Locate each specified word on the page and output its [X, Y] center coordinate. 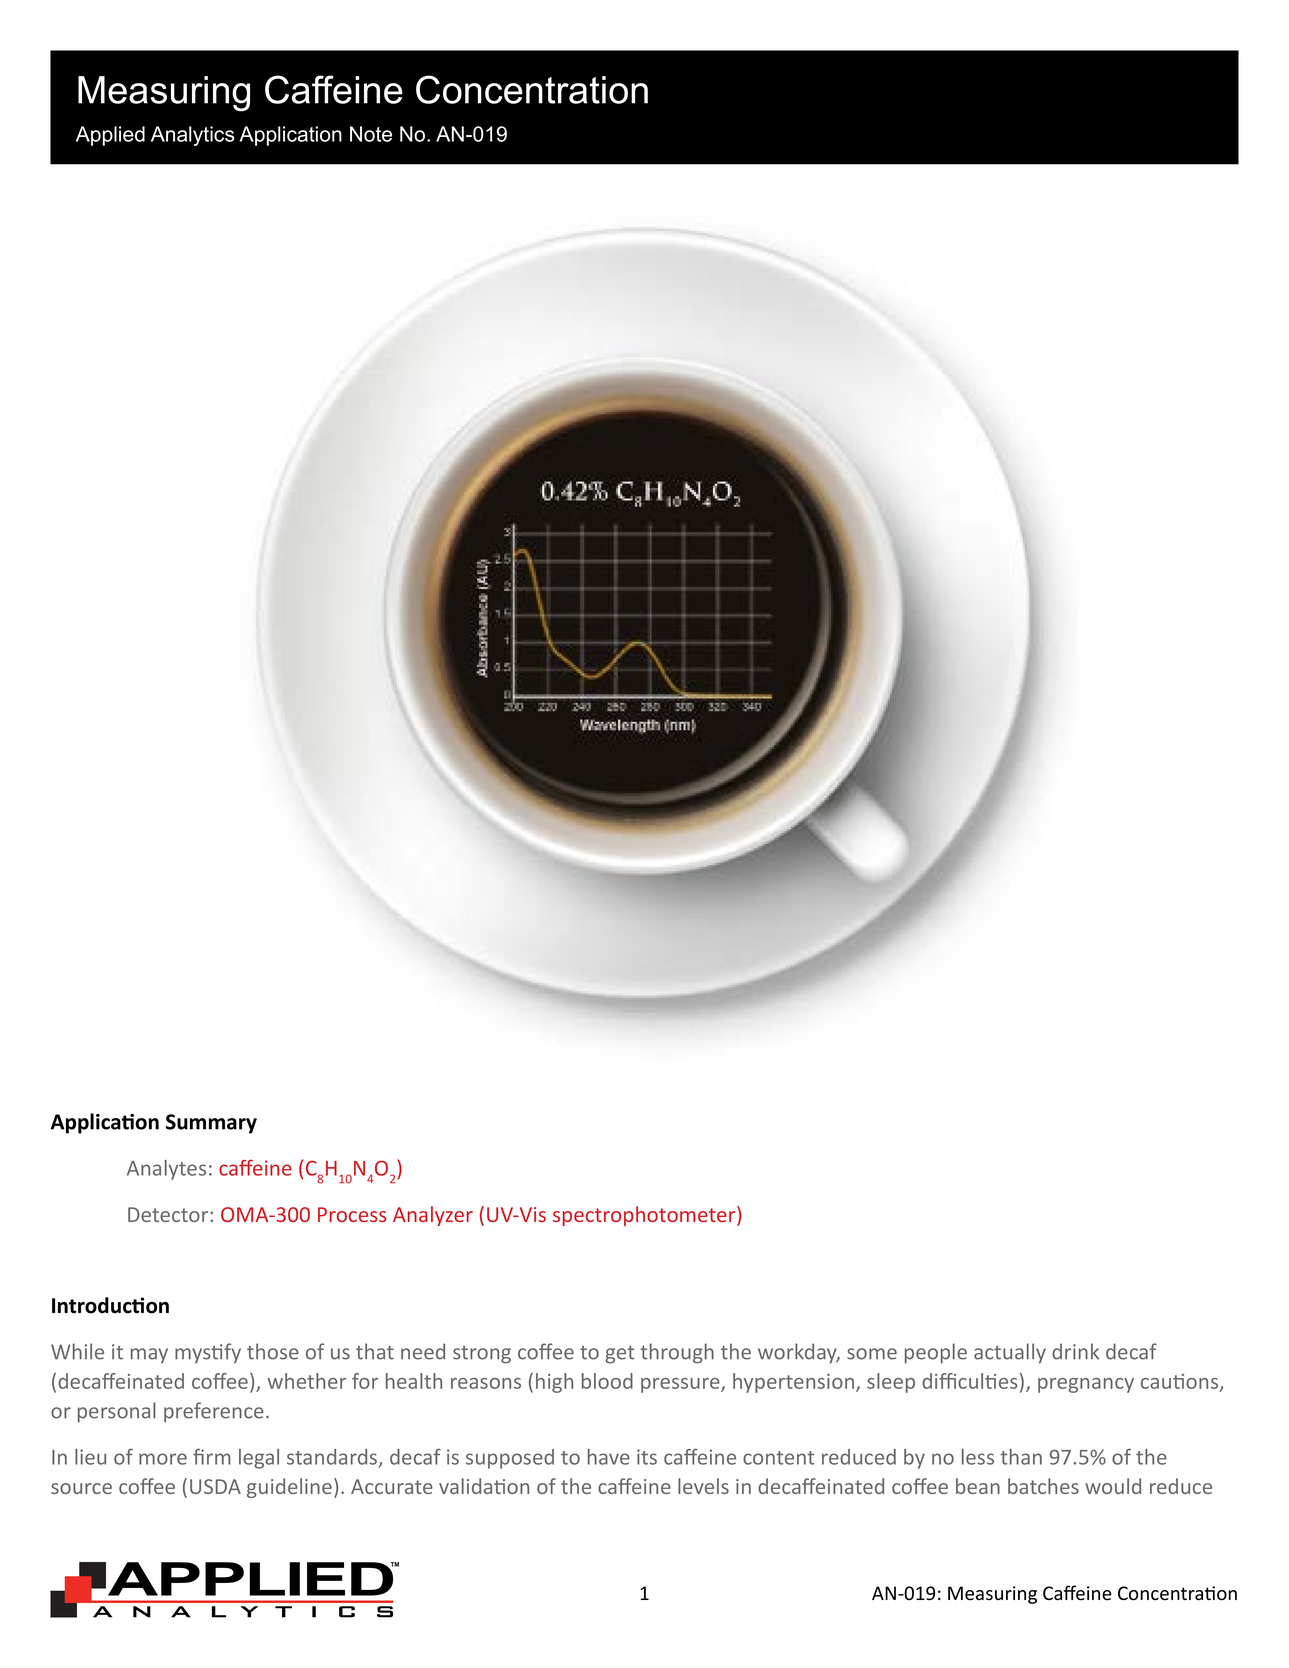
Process [352, 1214]
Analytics [193, 136]
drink [1075, 1351]
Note [371, 134]
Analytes [166, 1170]
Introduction [110, 1305]
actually [1010, 1353]
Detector [169, 1214]
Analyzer [433, 1216]
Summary [211, 1124]
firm [212, 1456]
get [619, 1355]
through [677, 1353]
